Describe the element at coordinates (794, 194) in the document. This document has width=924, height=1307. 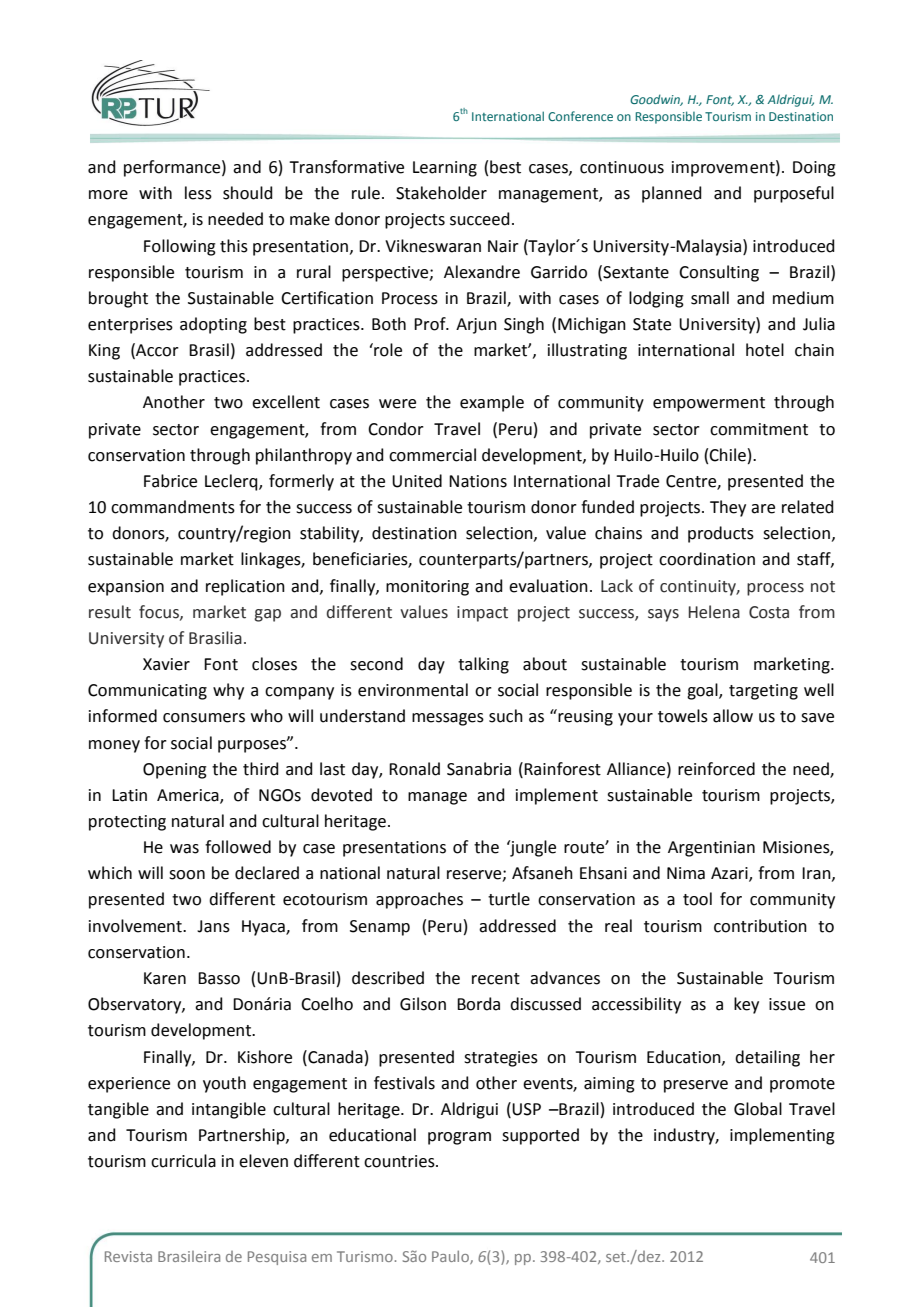
I see `purposeful` at that location.
